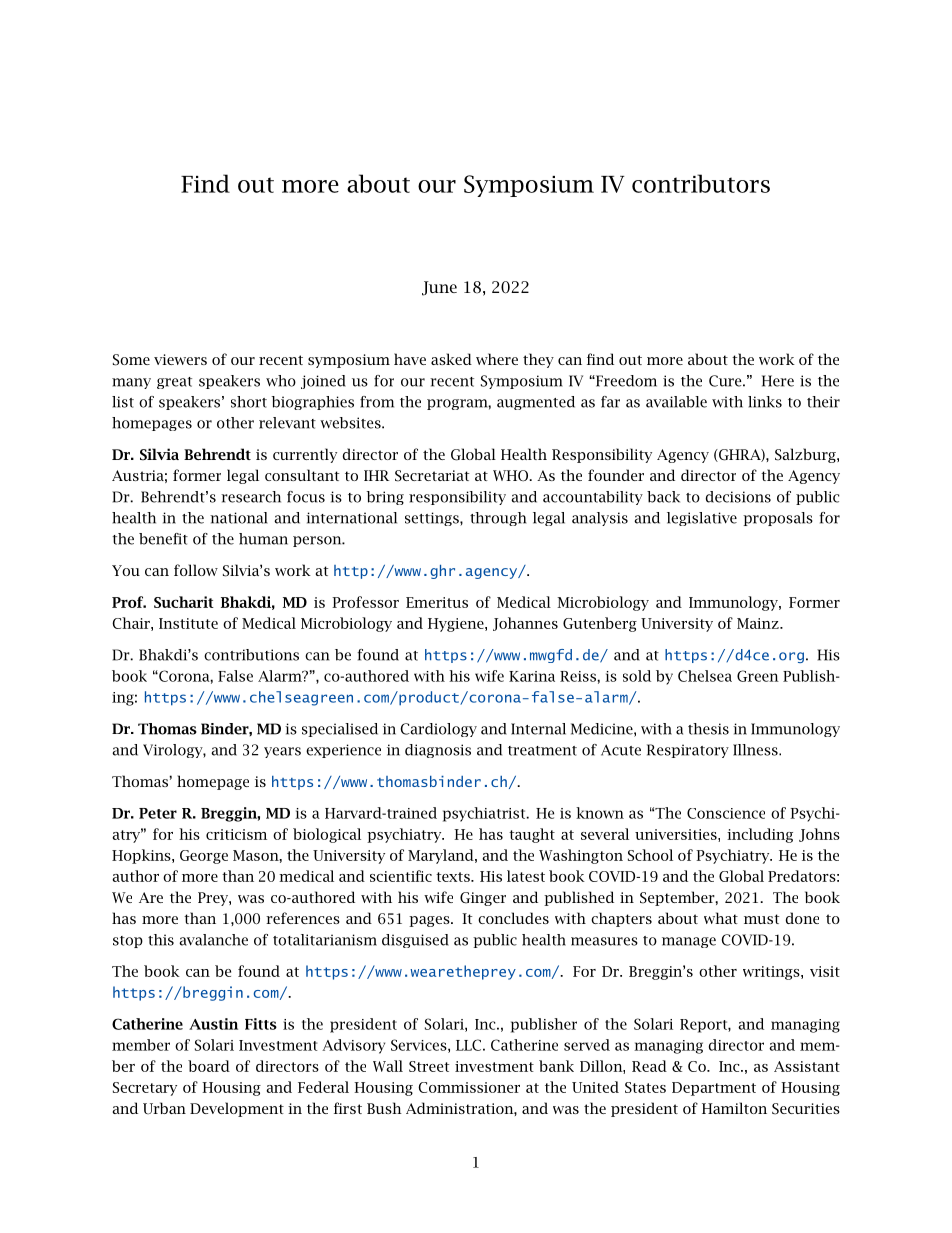  I want to click on board, so click(209, 1066).
